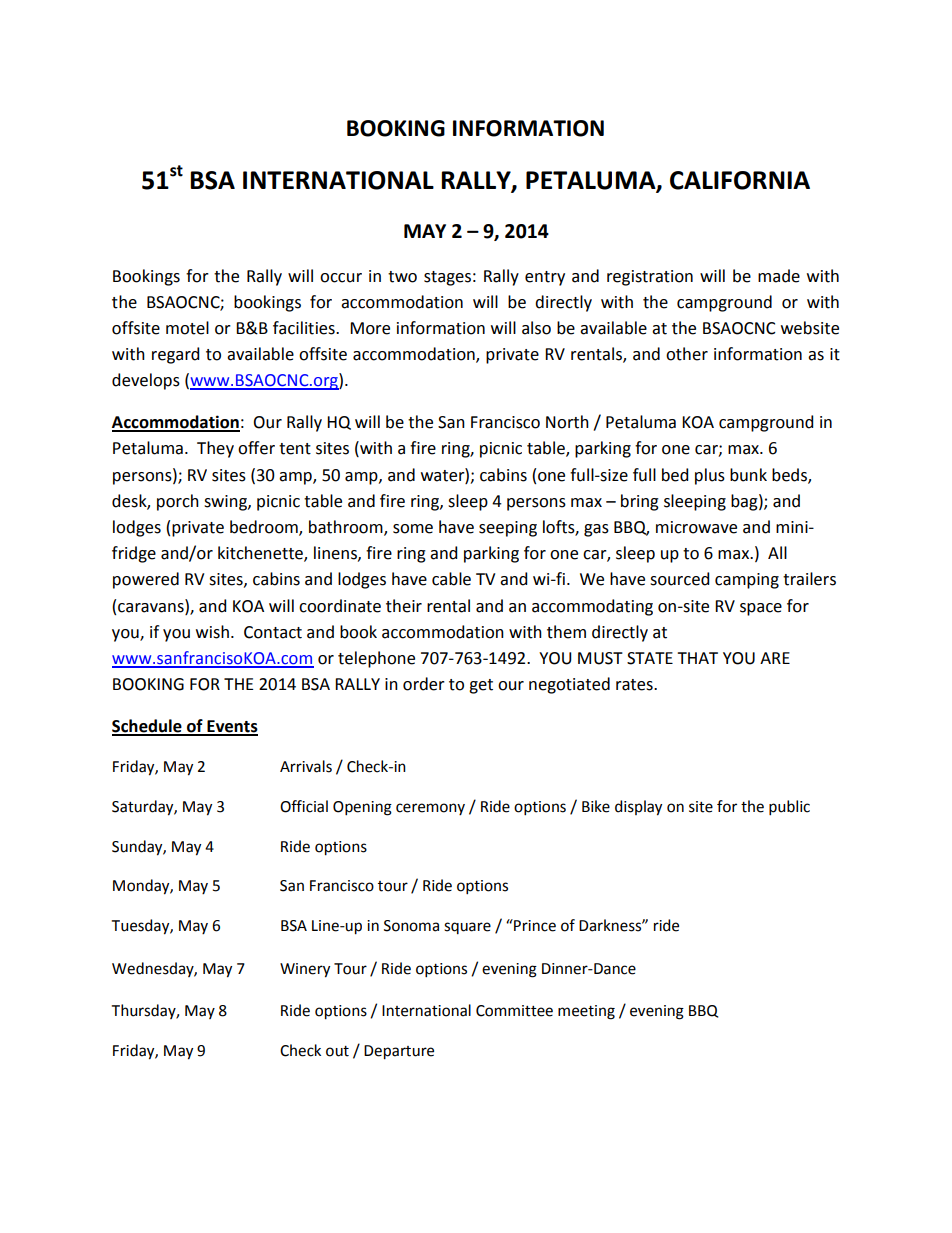 The image size is (952, 1233). I want to click on Winery, so click(305, 970).
